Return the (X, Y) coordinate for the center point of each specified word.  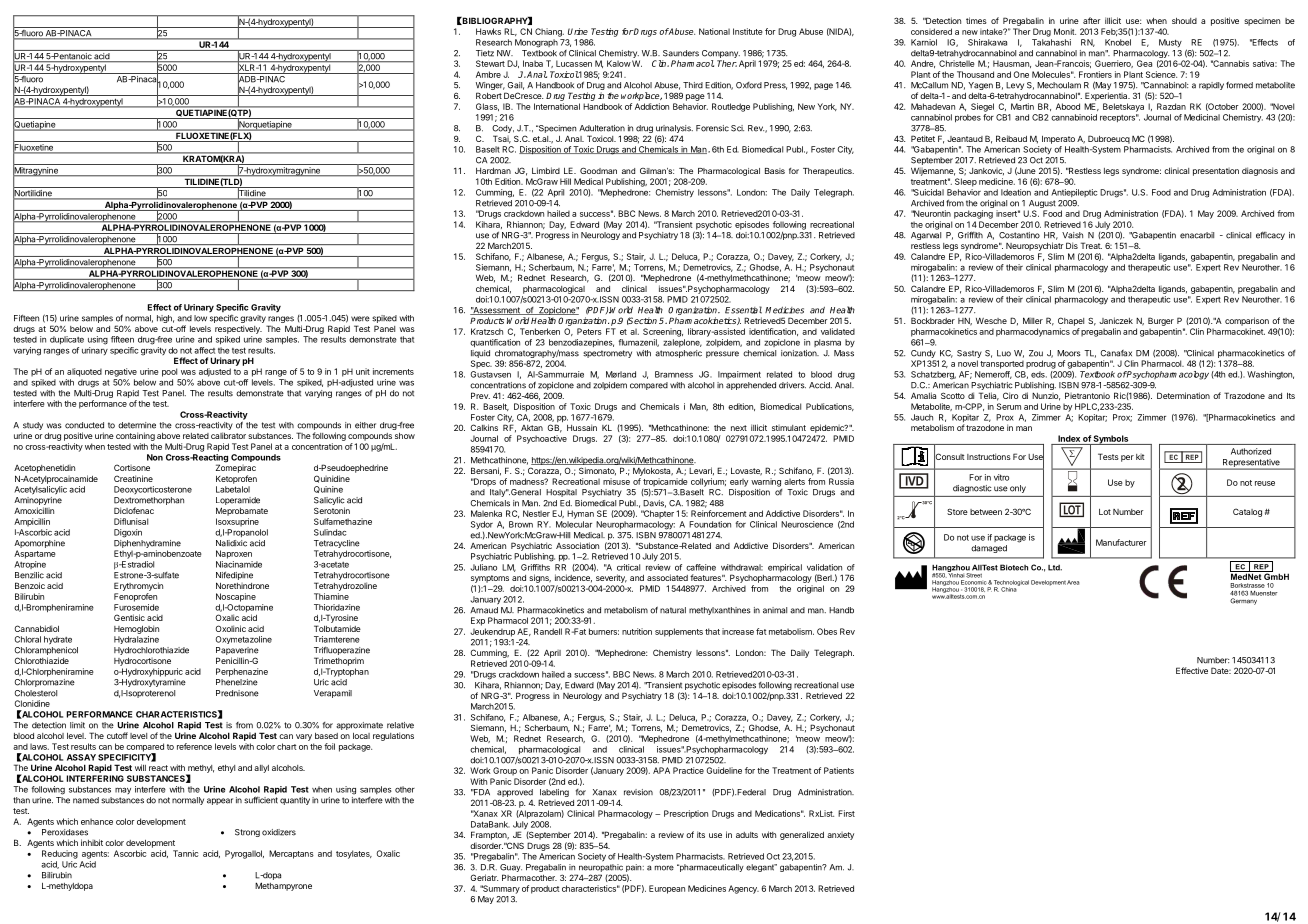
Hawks (488, 31)
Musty (1170, 43)
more (664, 868)
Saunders (681, 53)
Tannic (185, 853)
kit (1140, 457)
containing (135, 436)
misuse (616, 481)
